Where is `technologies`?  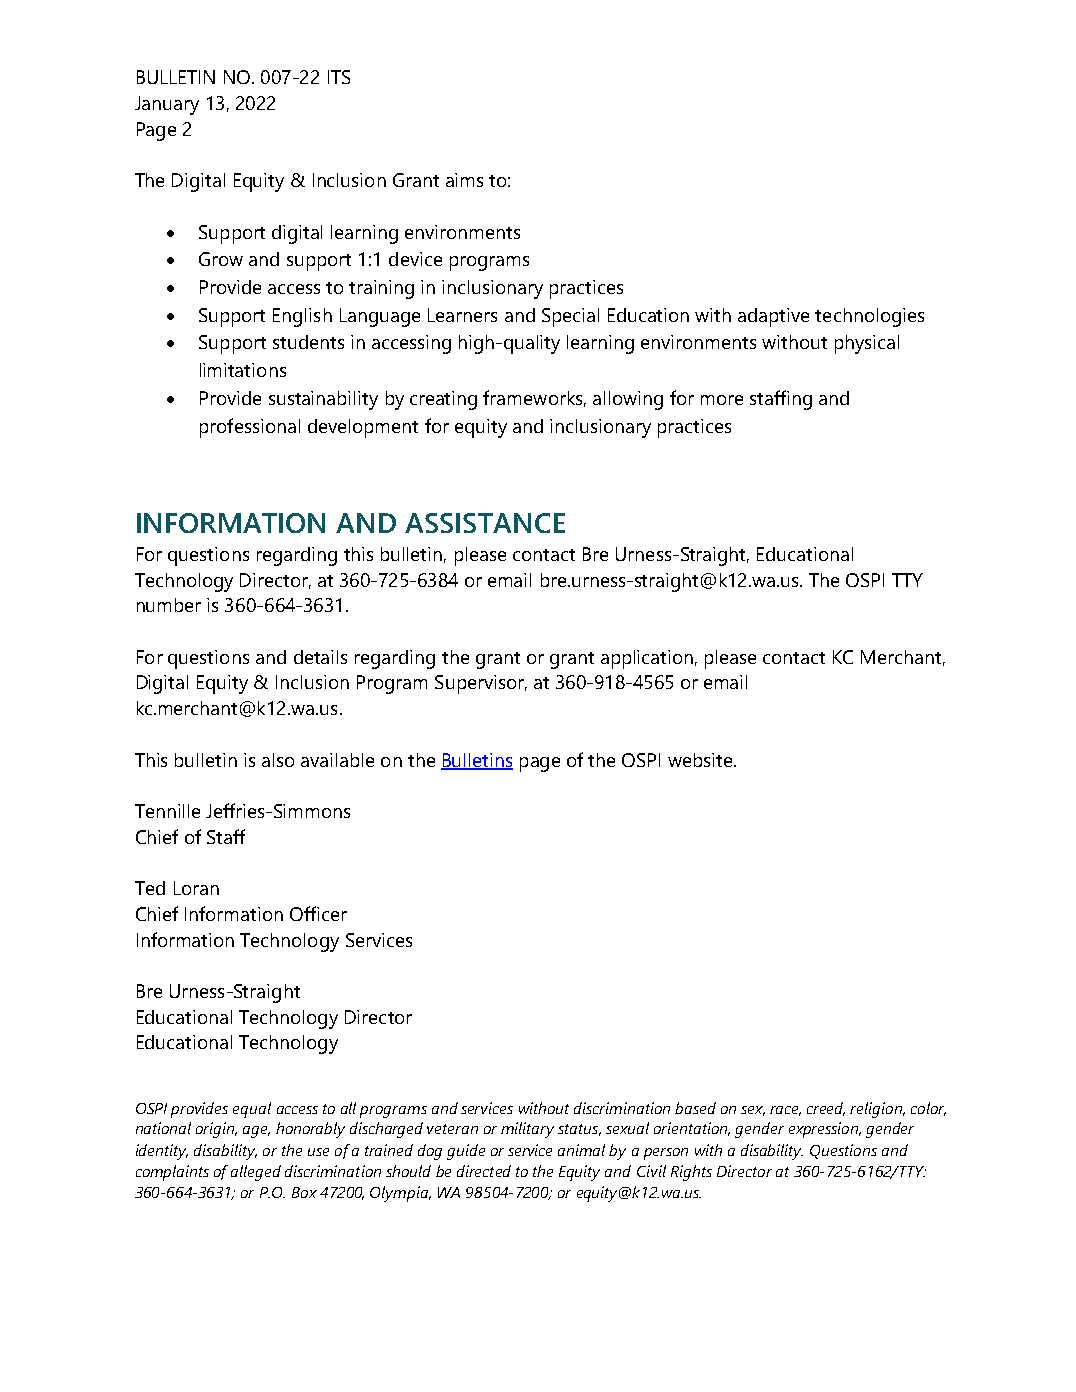
technologies is located at coordinates (869, 317).
